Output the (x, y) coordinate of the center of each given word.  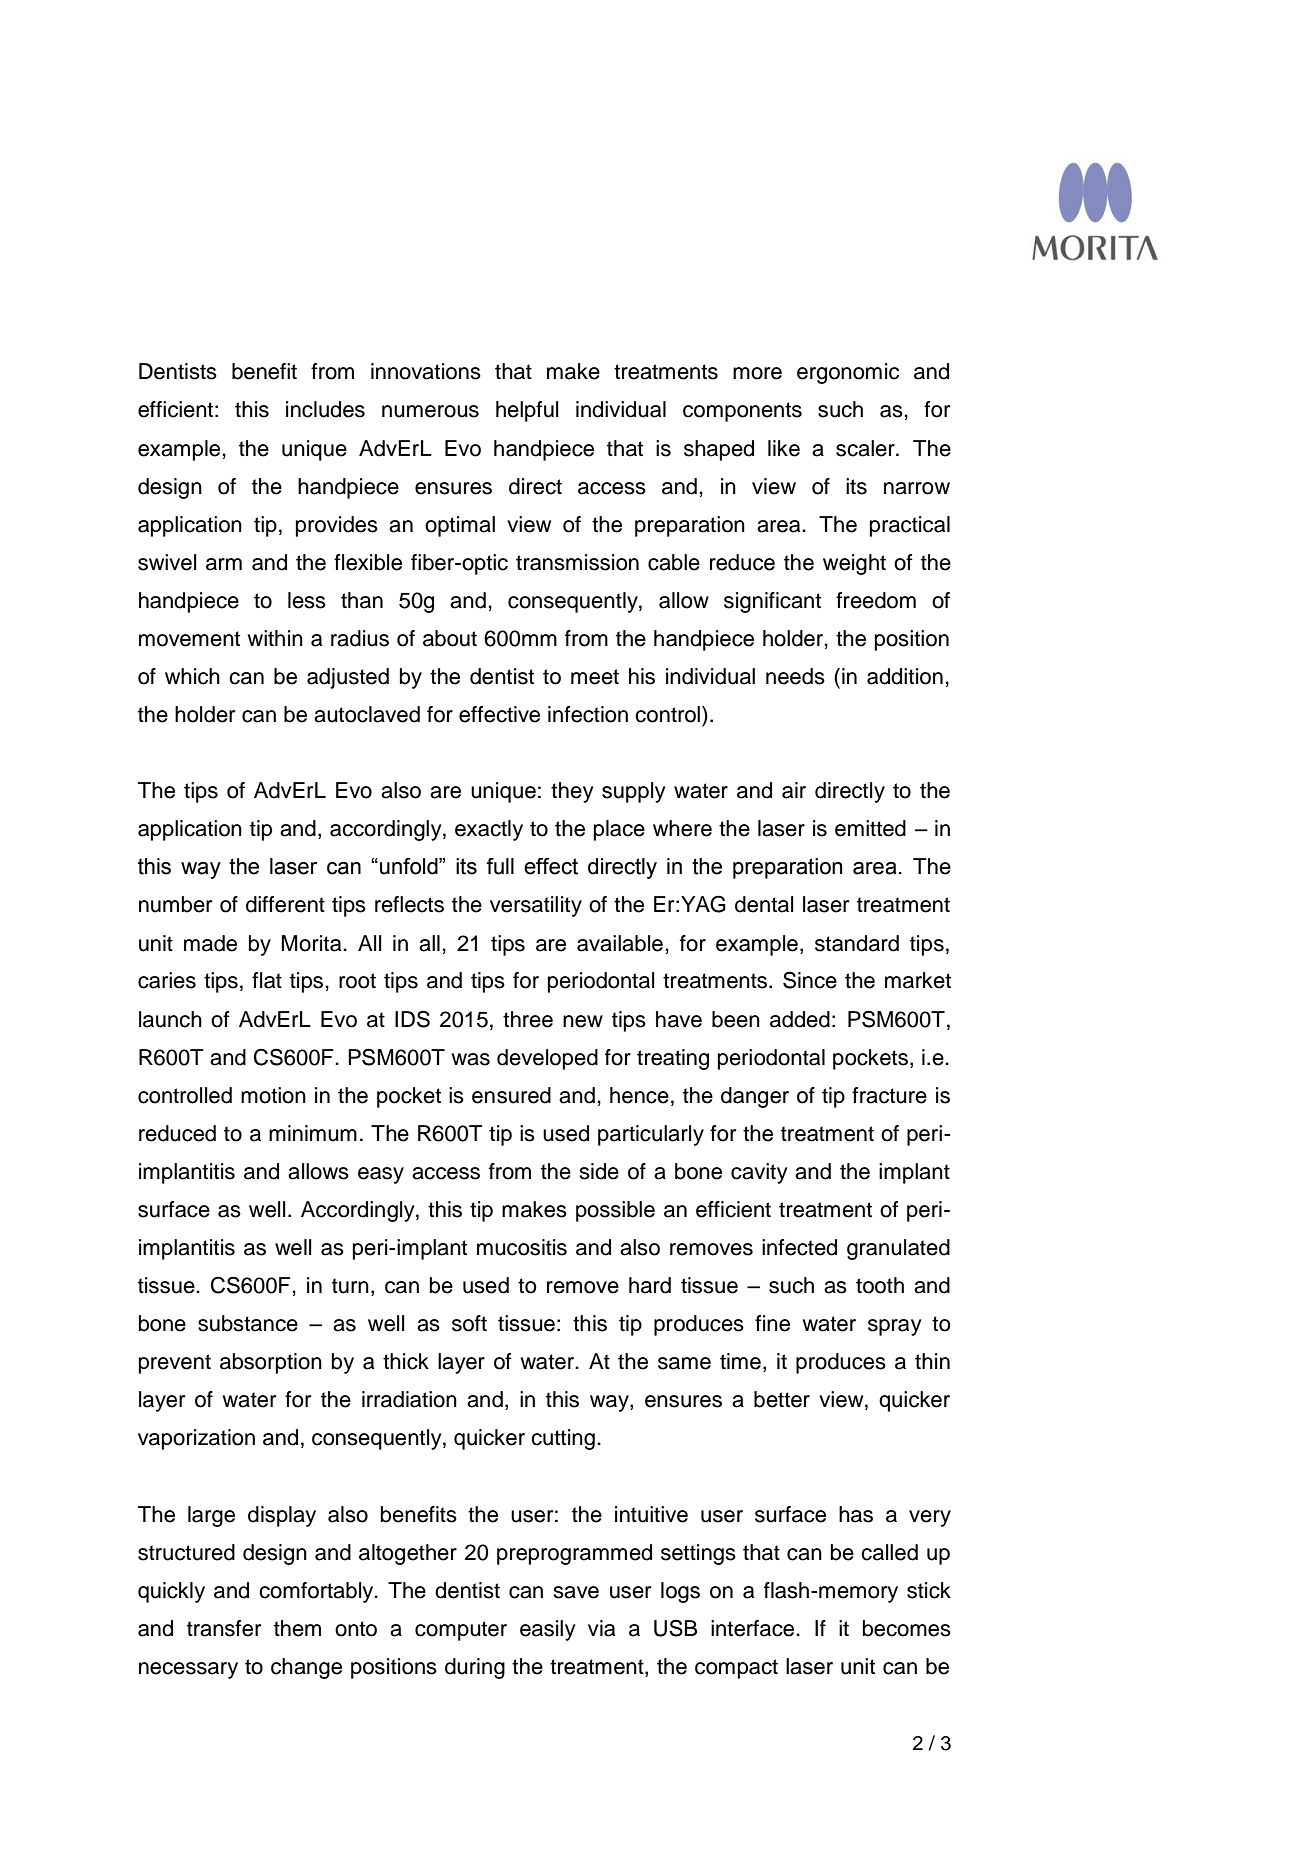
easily (548, 1630)
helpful (527, 411)
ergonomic (848, 373)
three (528, 1019)
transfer (224, 1628)
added (800, 1019)
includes (325, 409)
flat (267, 980)
